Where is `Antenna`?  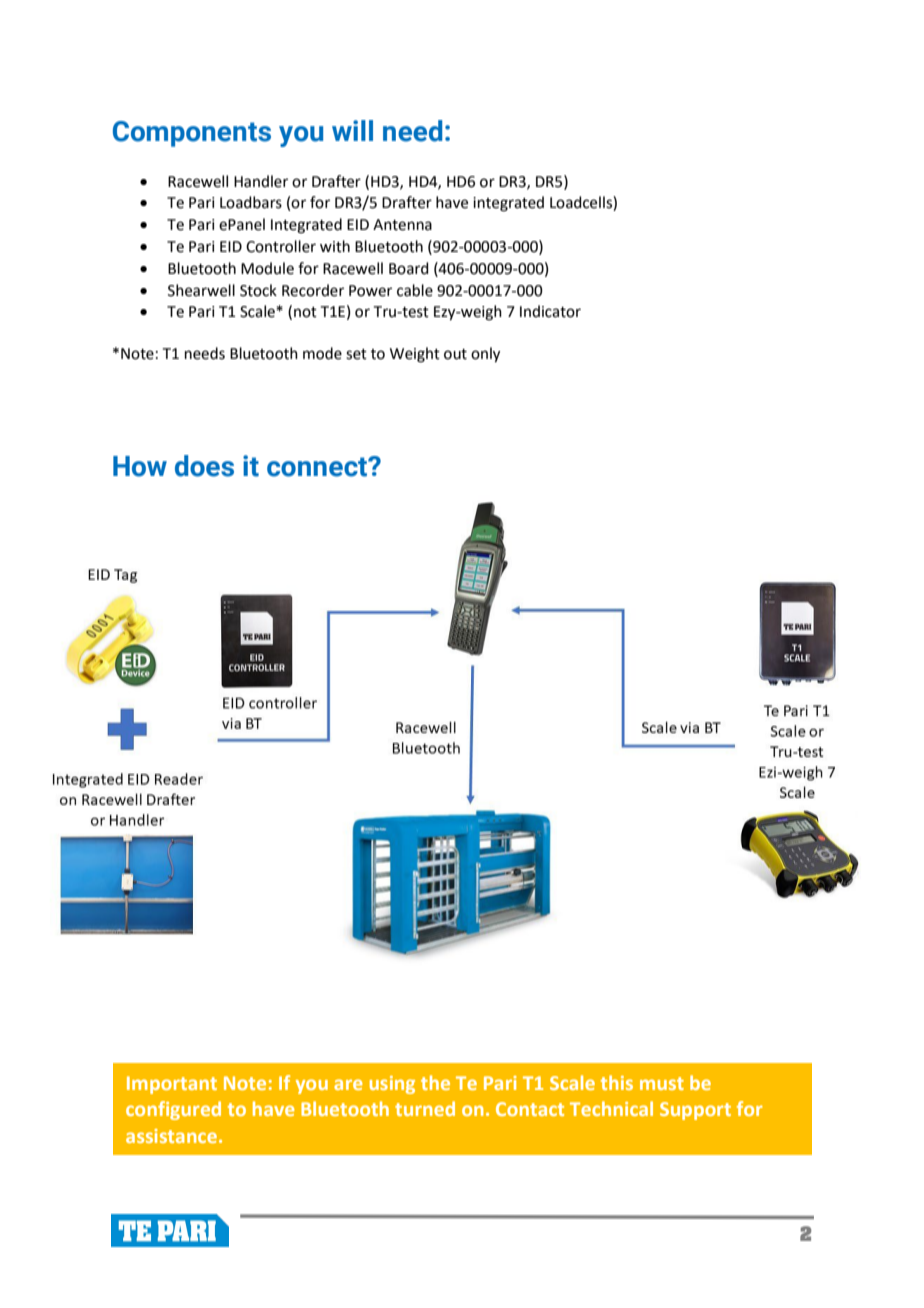
Antenna is located at coordinates (402, 225).
